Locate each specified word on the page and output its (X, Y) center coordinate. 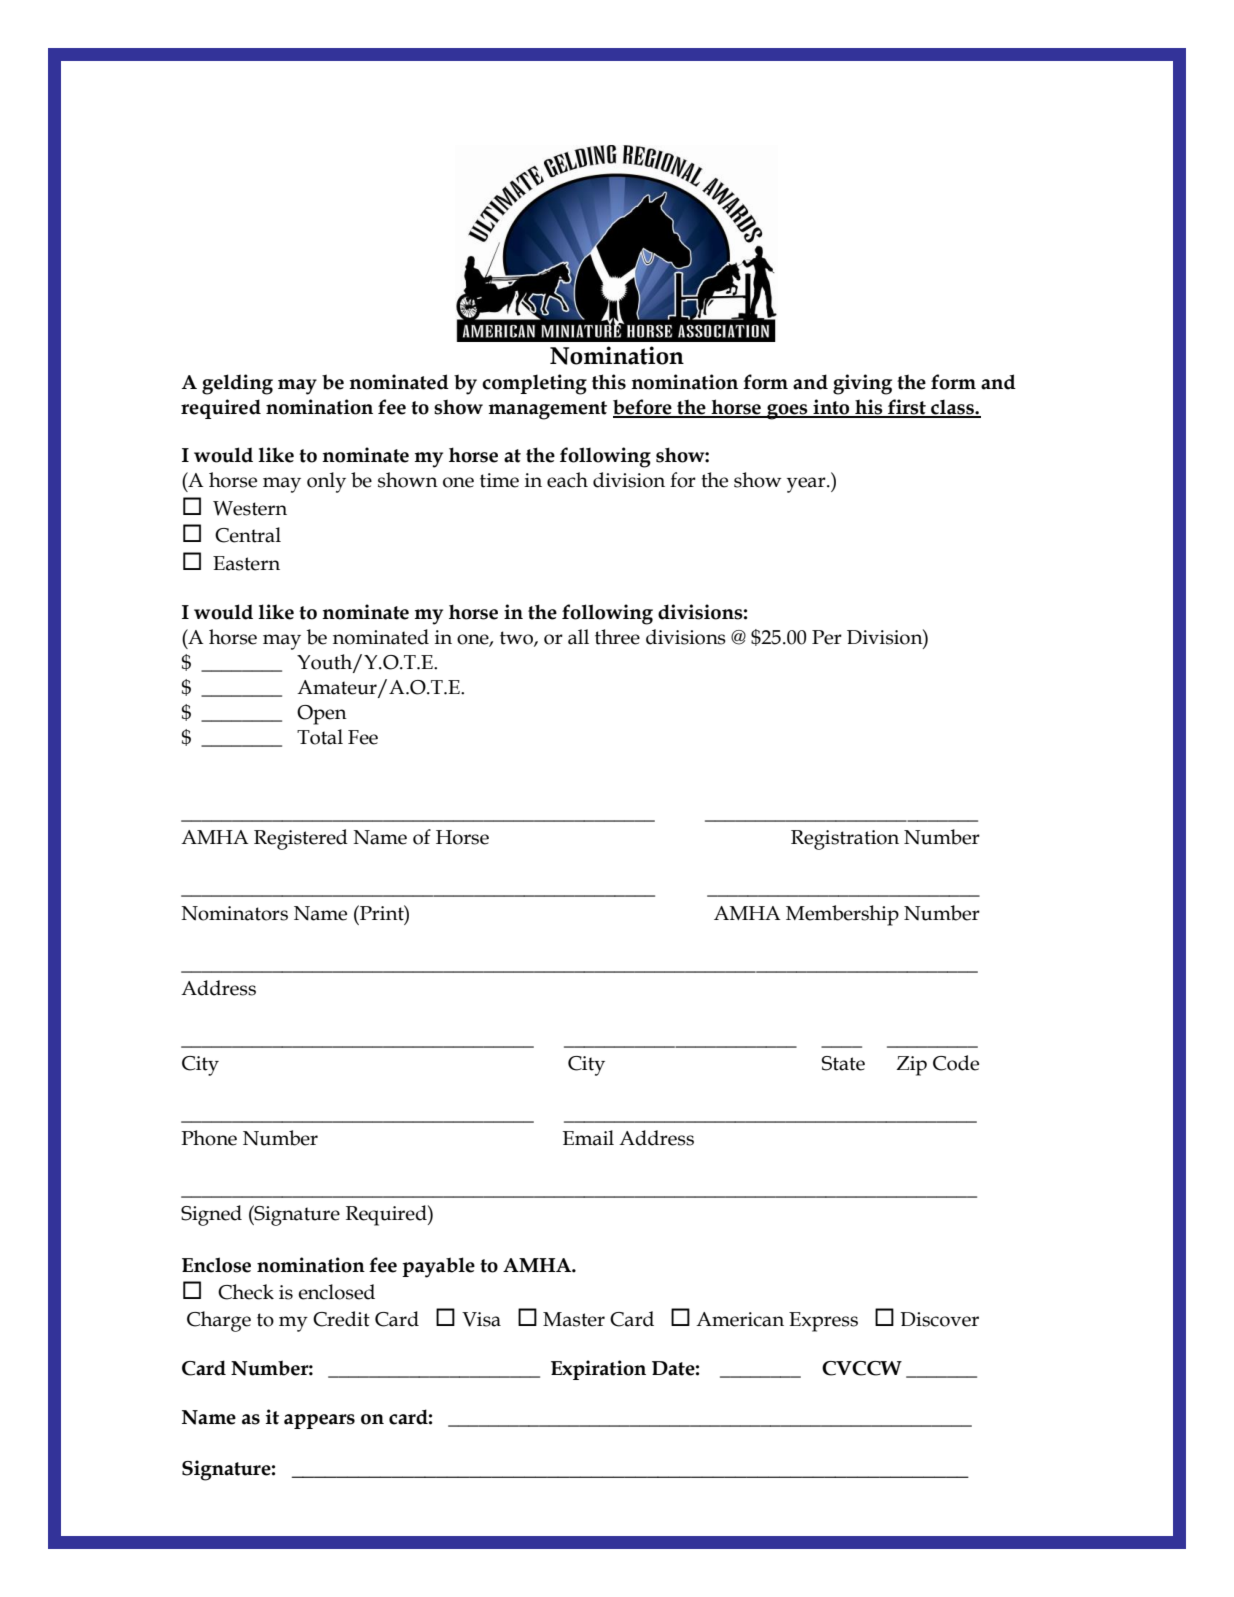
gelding (237, 384)
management (548, 410)
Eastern (246, 563)
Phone (209, 1138)
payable (438, 1267)
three (617, 637)
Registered (301, 839)
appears (319, 1421)
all (578, 637)
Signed (211, 1215)
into (831, 408)
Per (827, 637)
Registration (845, 840)
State (843, 1063)
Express (823, 1322)
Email (588, 1138)
